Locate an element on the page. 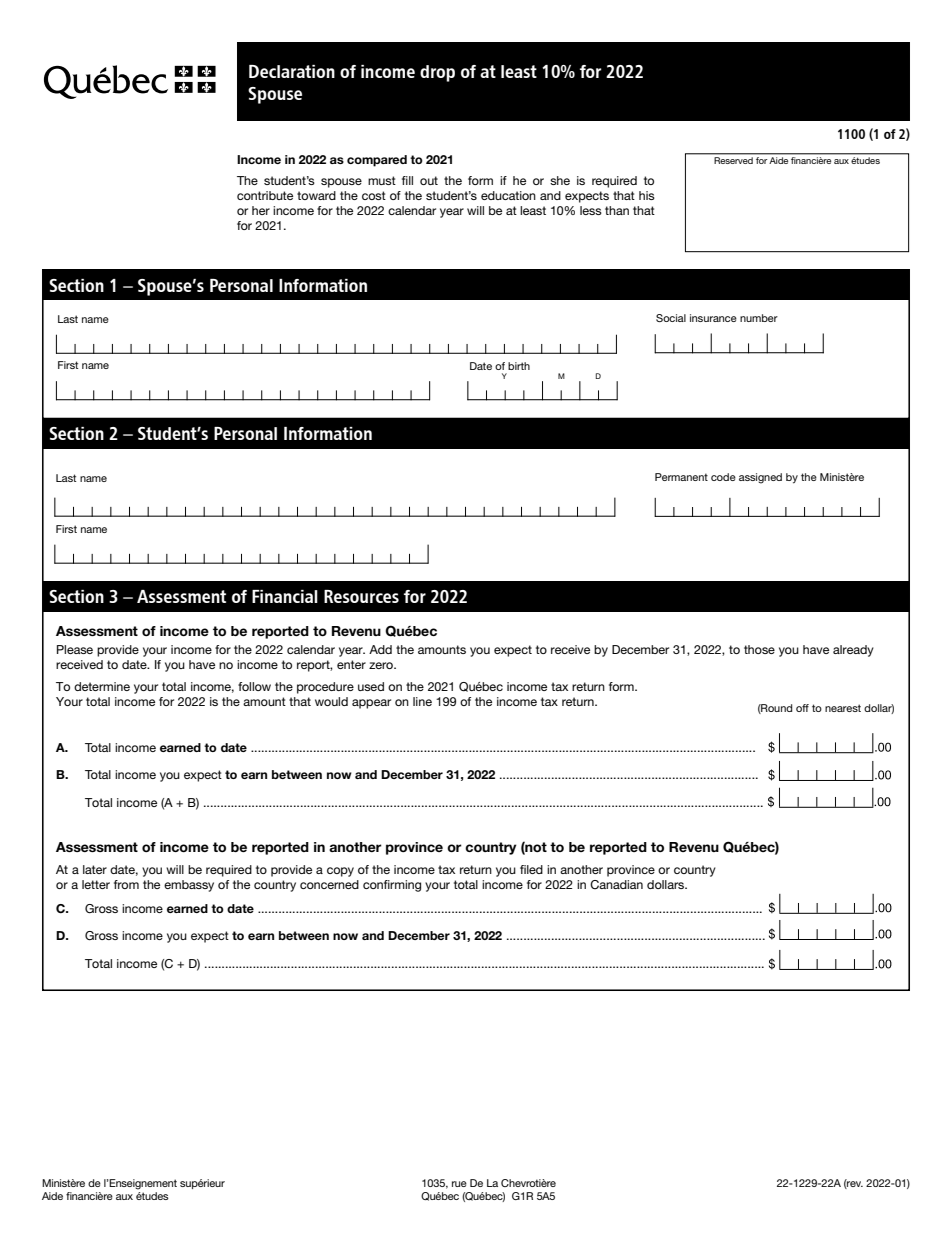 This page has height=1233, width=952. number is located at coordinates (759, 318).
